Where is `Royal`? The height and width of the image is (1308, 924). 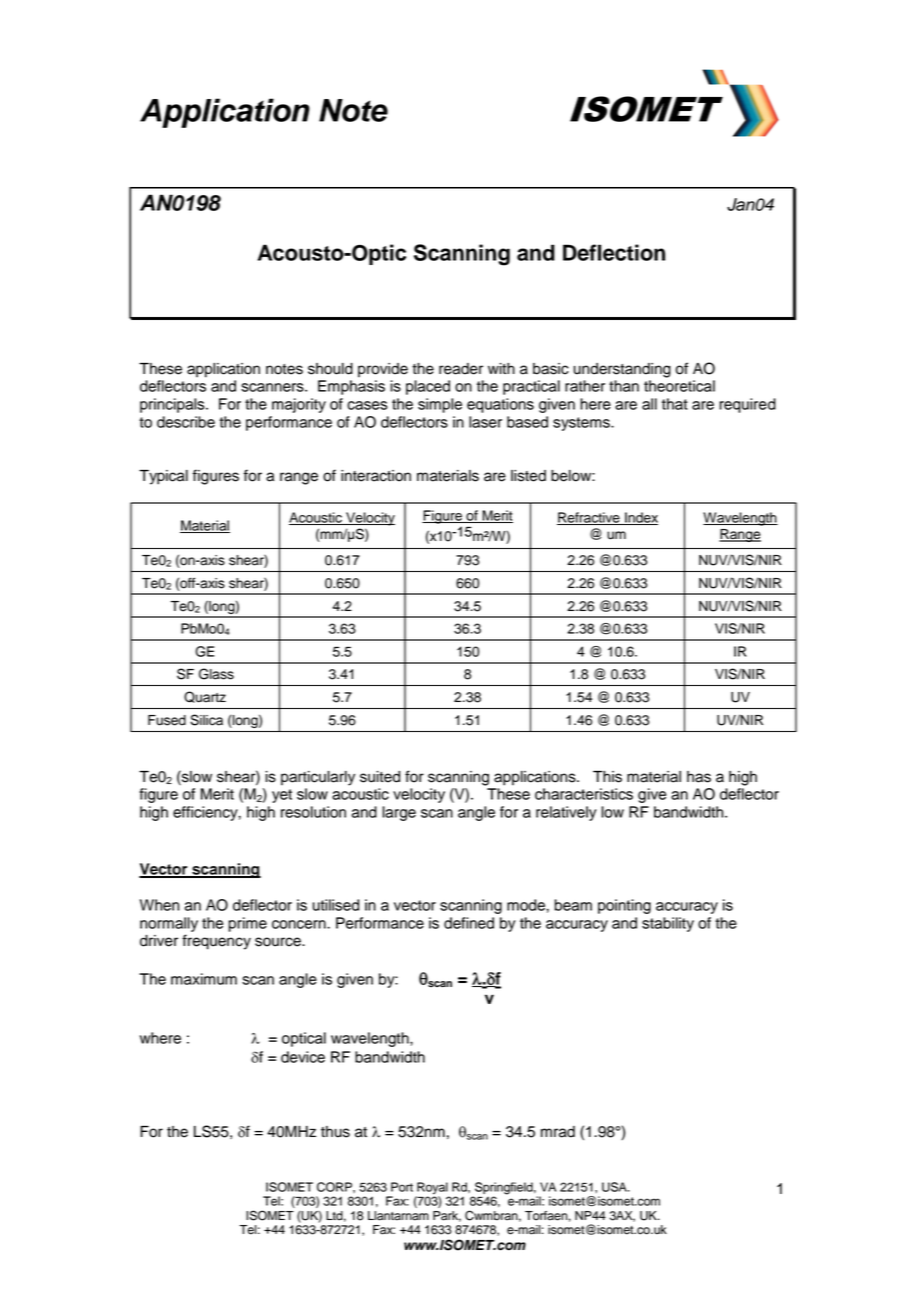
Royal is located at coordinates (432, 1188).
